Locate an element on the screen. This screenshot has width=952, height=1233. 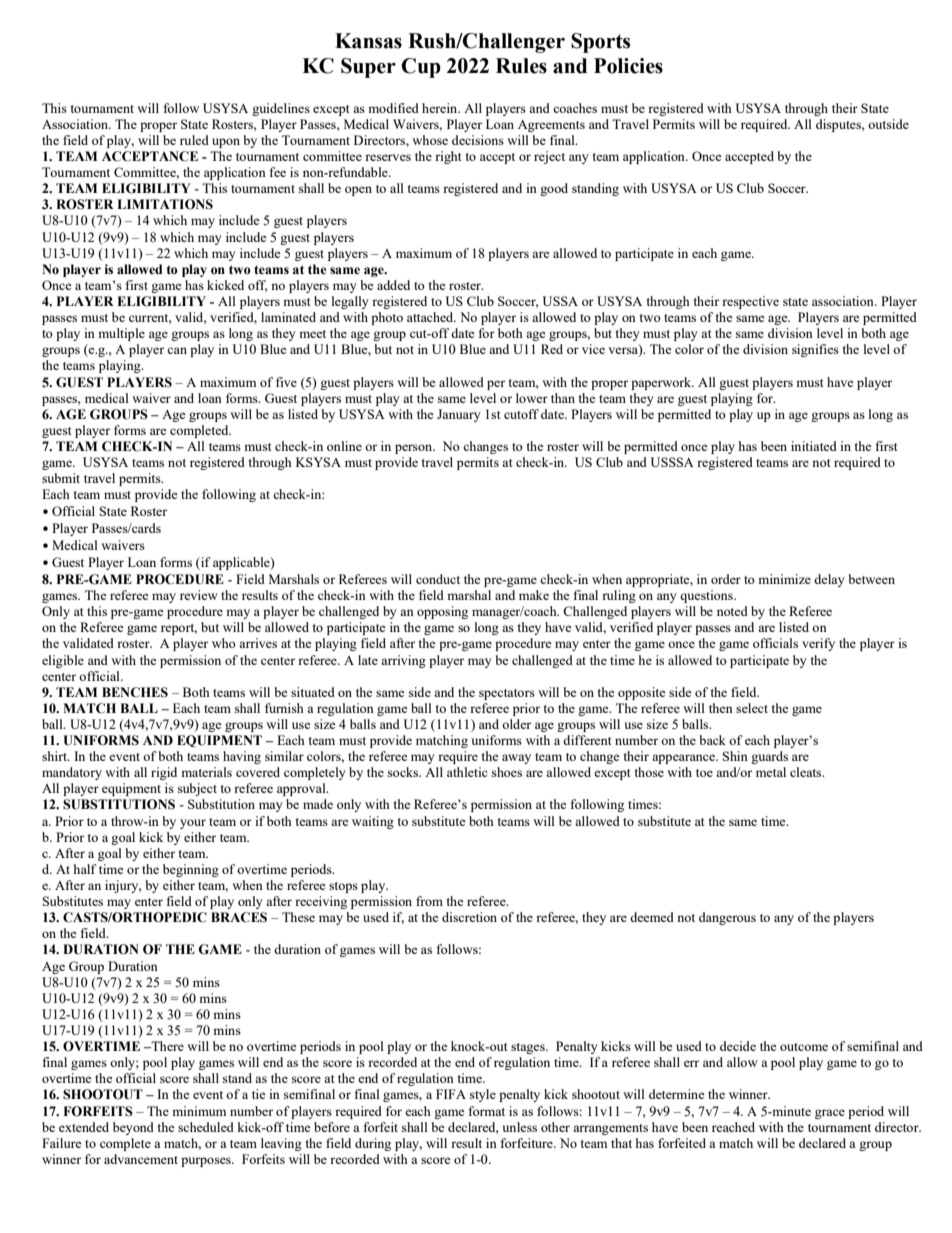
Cup is located at coordinates (421, 68).
